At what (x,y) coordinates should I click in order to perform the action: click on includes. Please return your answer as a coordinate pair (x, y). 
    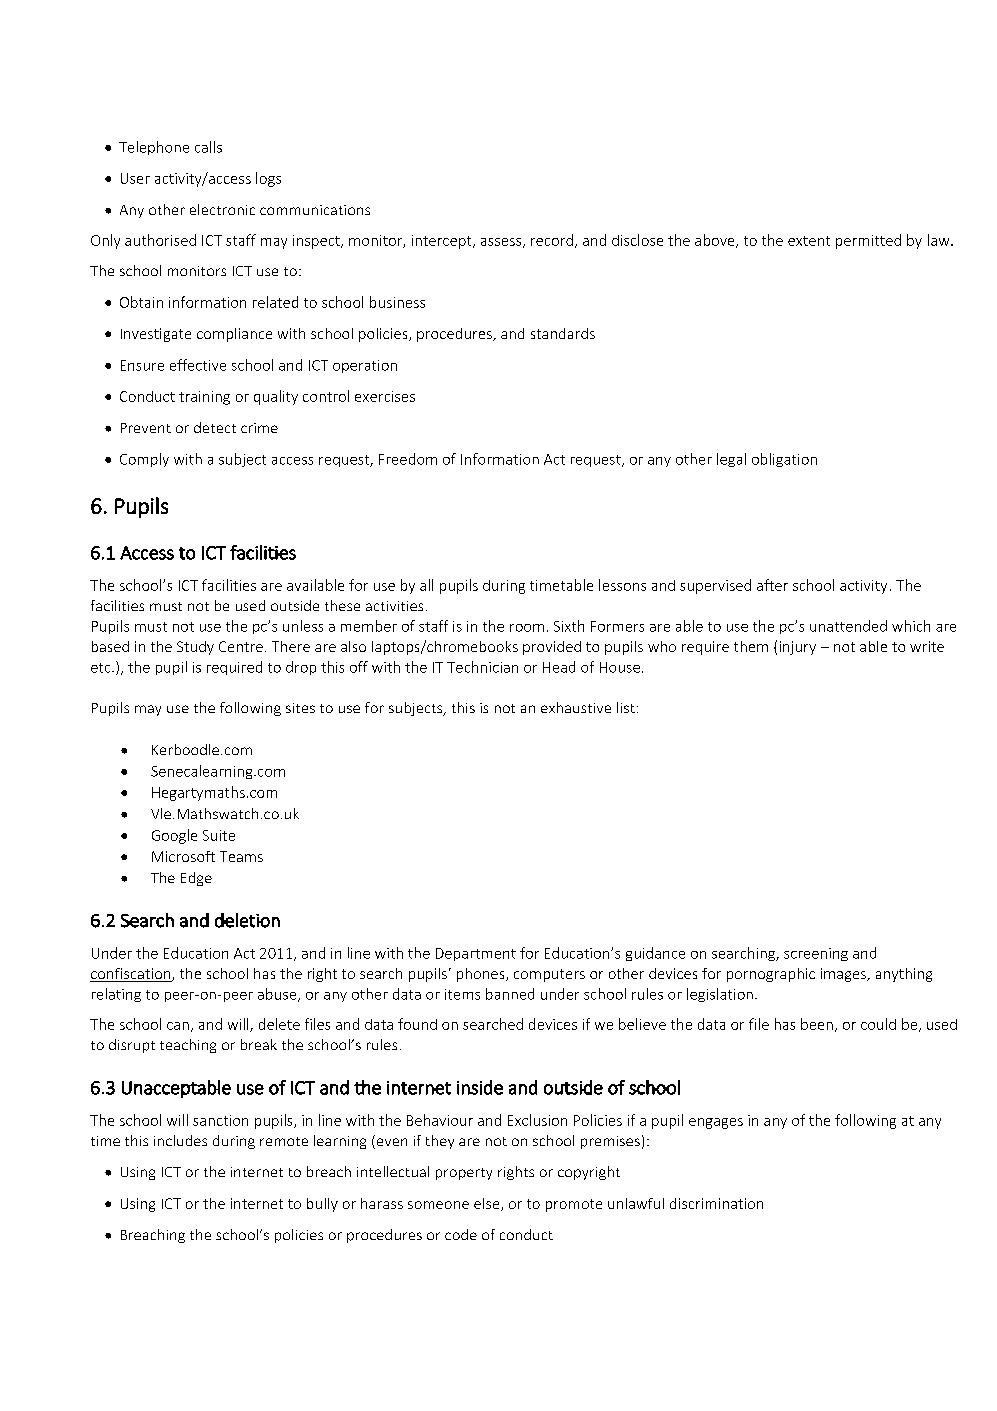
    Looking at the image, I should click on (180, 1140).
